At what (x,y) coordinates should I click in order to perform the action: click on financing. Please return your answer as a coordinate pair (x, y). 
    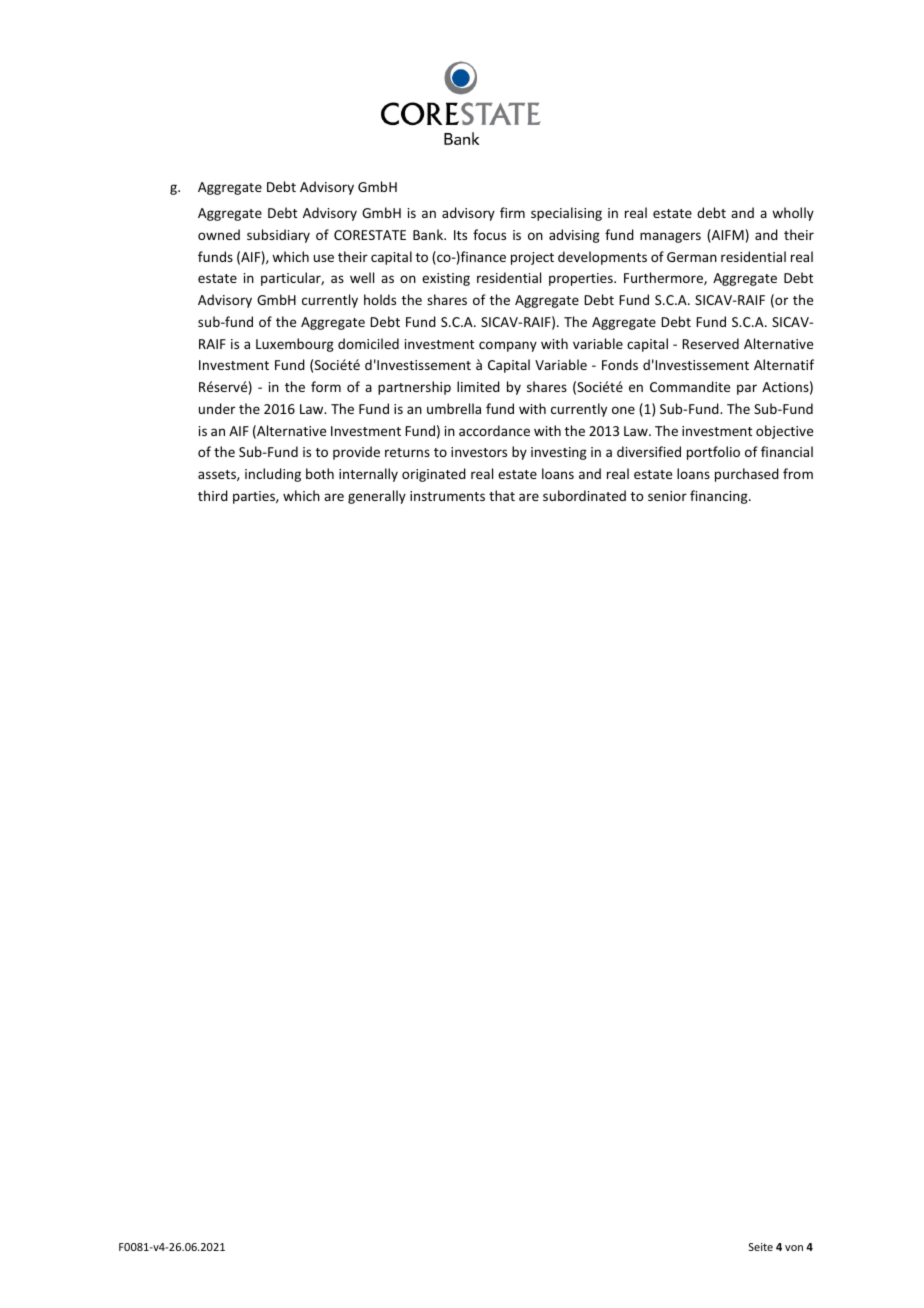
    Looking at the image, I should click on (720, 497).
